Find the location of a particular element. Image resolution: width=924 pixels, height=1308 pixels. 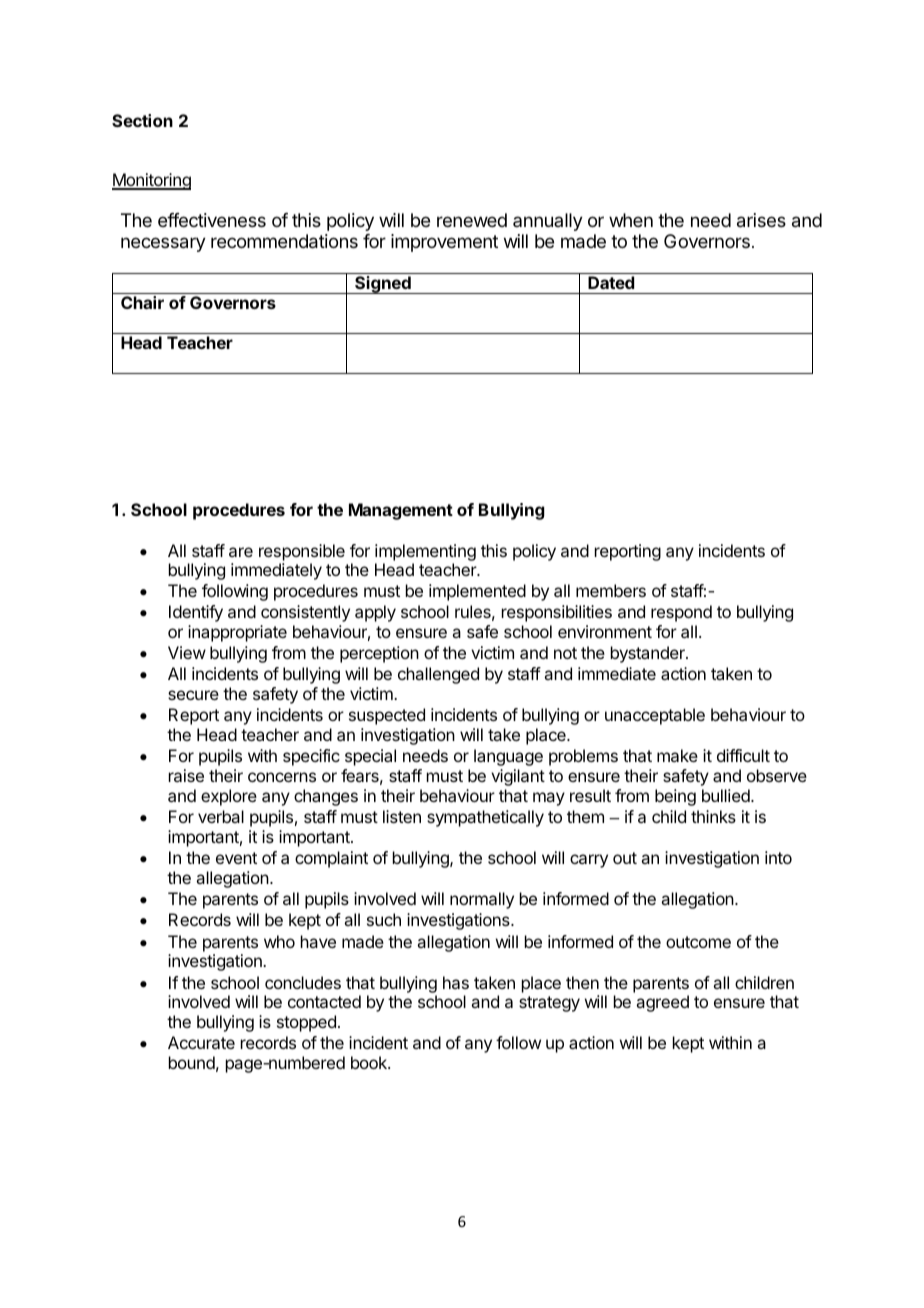

has is located at coordinates (456, 982).
